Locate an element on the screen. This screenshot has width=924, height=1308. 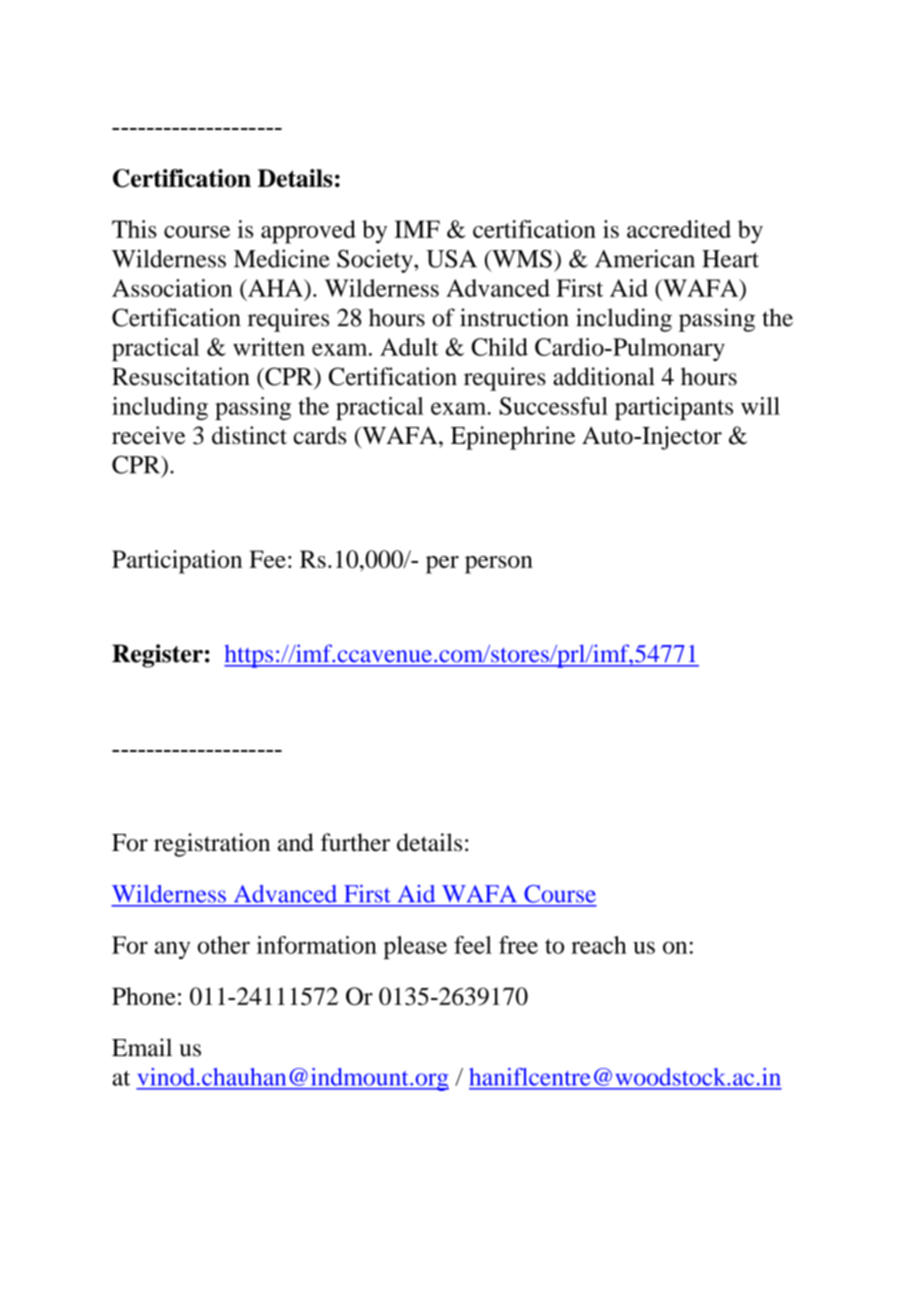
reach is located at coordinates (599, 945).
